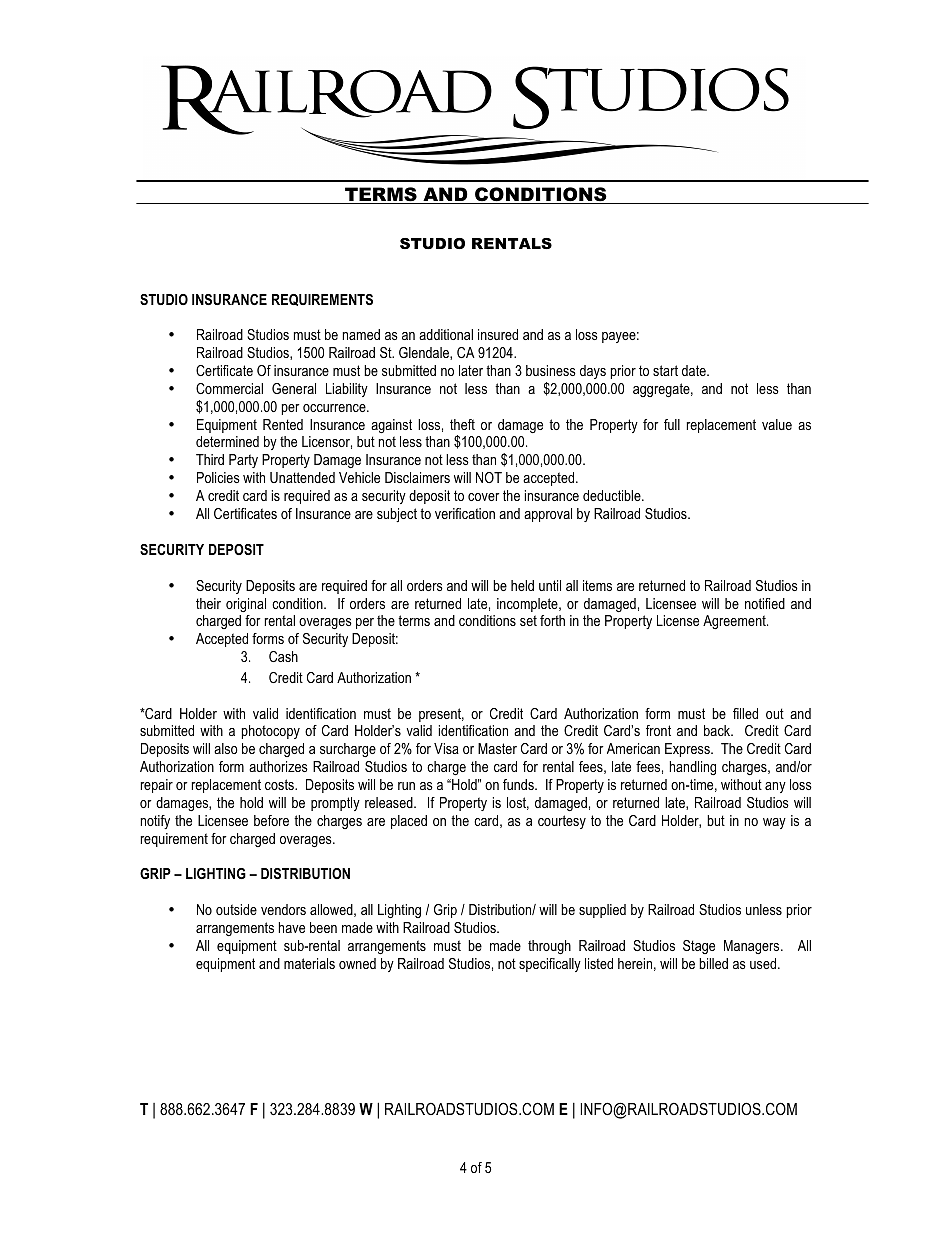  What do you see at coordinates (292, 927) in the screenshot?
I see `have` at bounding box center [292, 927].
